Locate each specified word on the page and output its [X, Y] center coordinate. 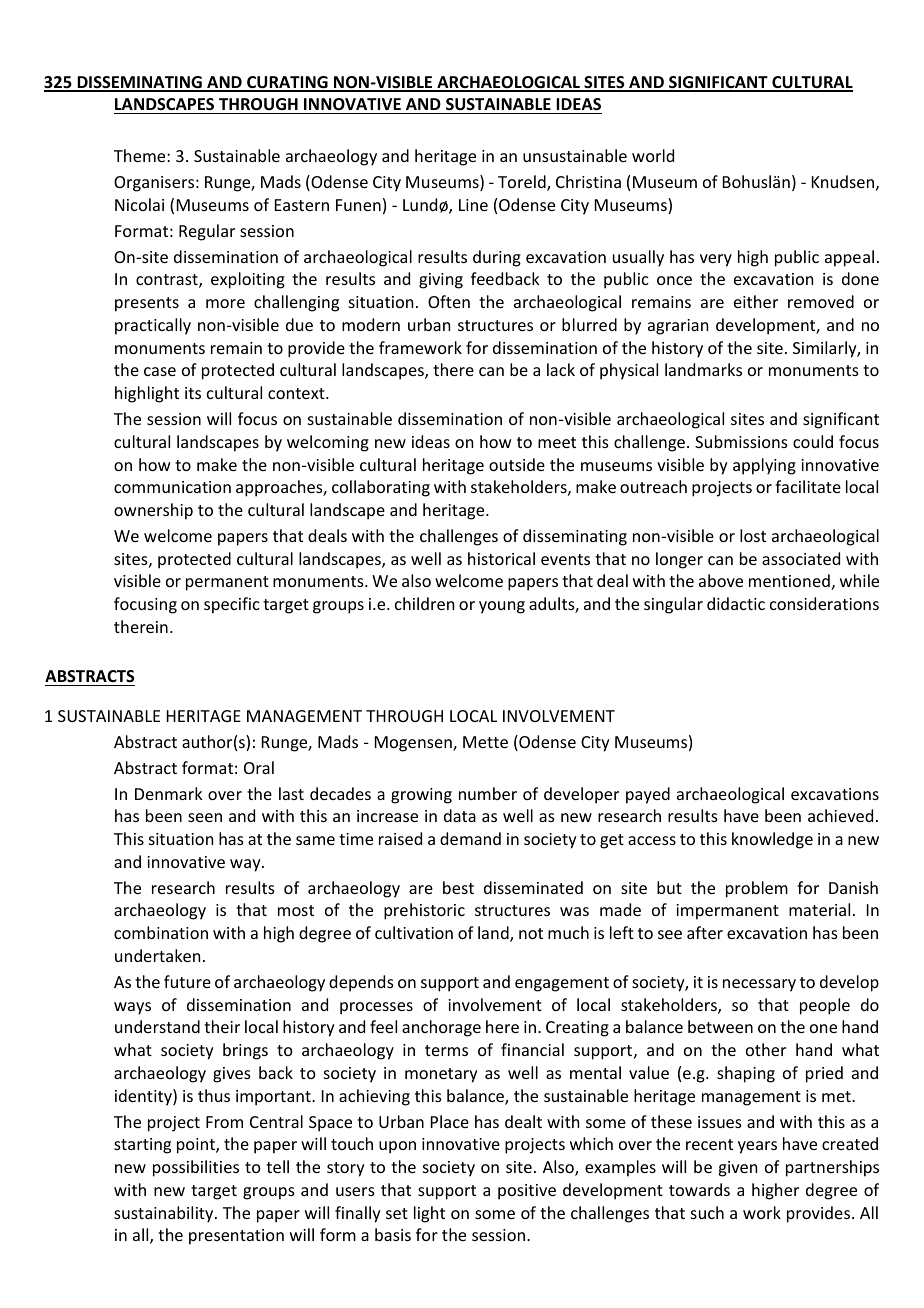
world [653, 155]
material [819, 909]
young [502, 607]
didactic [736, 603]
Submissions [741, 441]
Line [473, 205]
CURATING [287, 83]
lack [561, 369]
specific [232, 605]
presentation [236, 1237]
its [193, 393]
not [531, 933]
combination [161, 932]
